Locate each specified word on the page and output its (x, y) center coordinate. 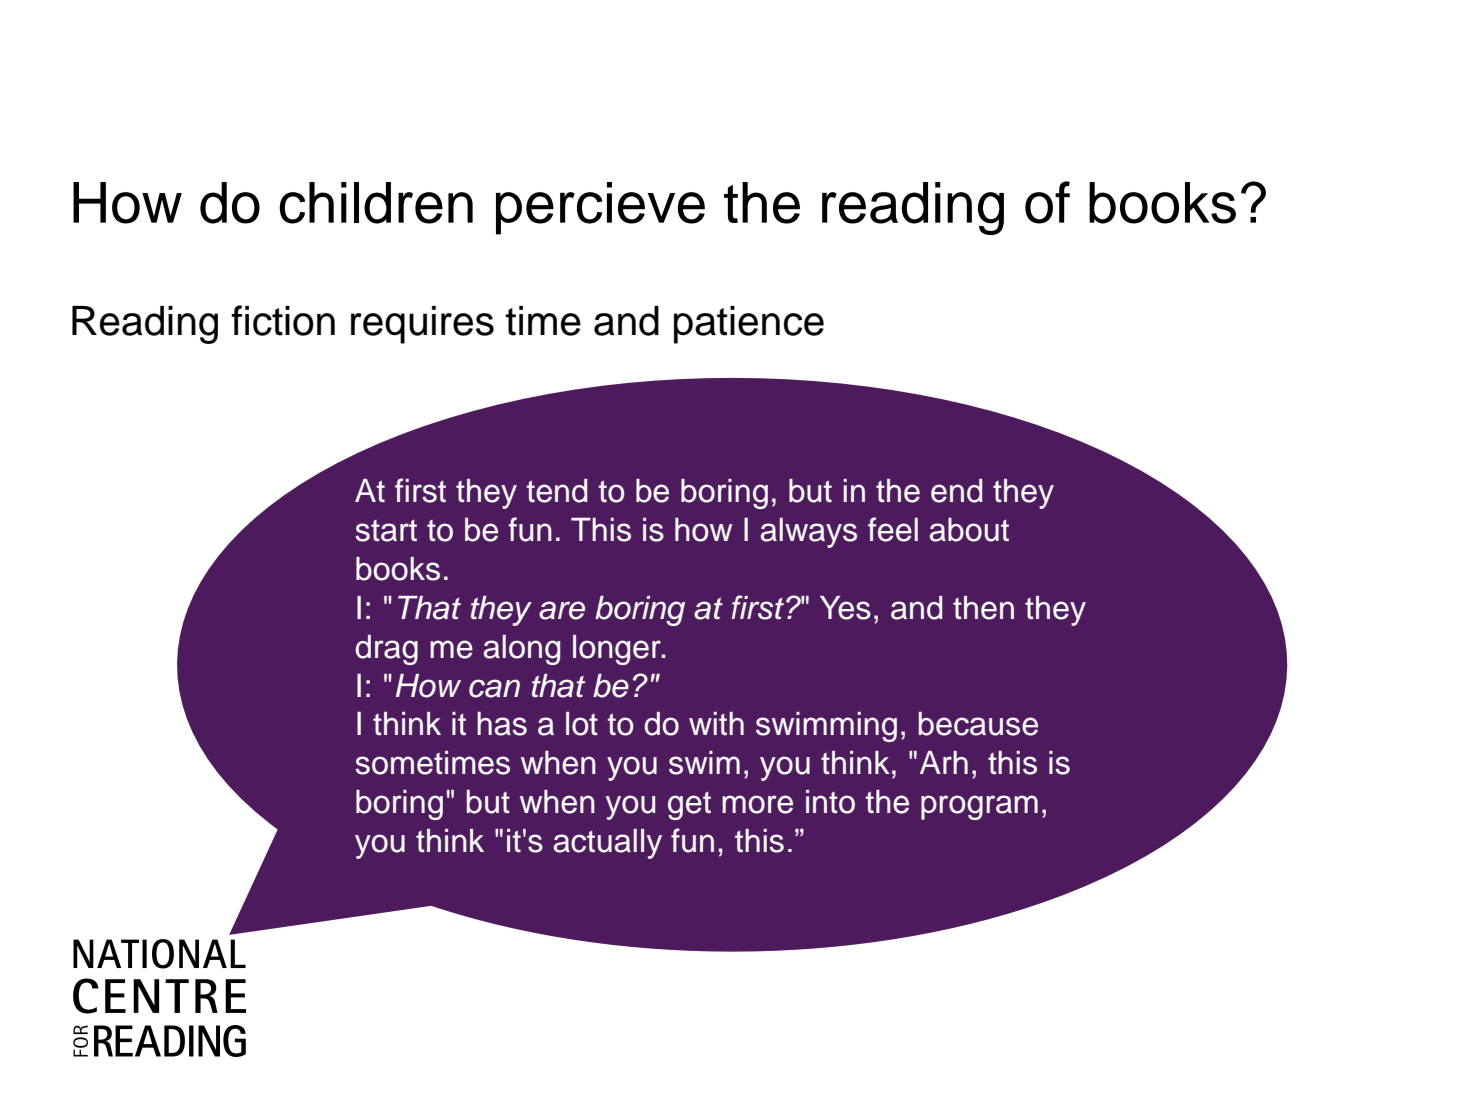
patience (749, 325)
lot (582, 723)
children (376, 203)
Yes (845, 608)
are (562, 610)
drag (386, 650)
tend (556, 491)
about (969, 529)
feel (893, 529)
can (494, 688)
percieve (600, 208)
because (978, 723)
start (386, 531)
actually (608, 844)
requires (422, 325)
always (809, 532)
